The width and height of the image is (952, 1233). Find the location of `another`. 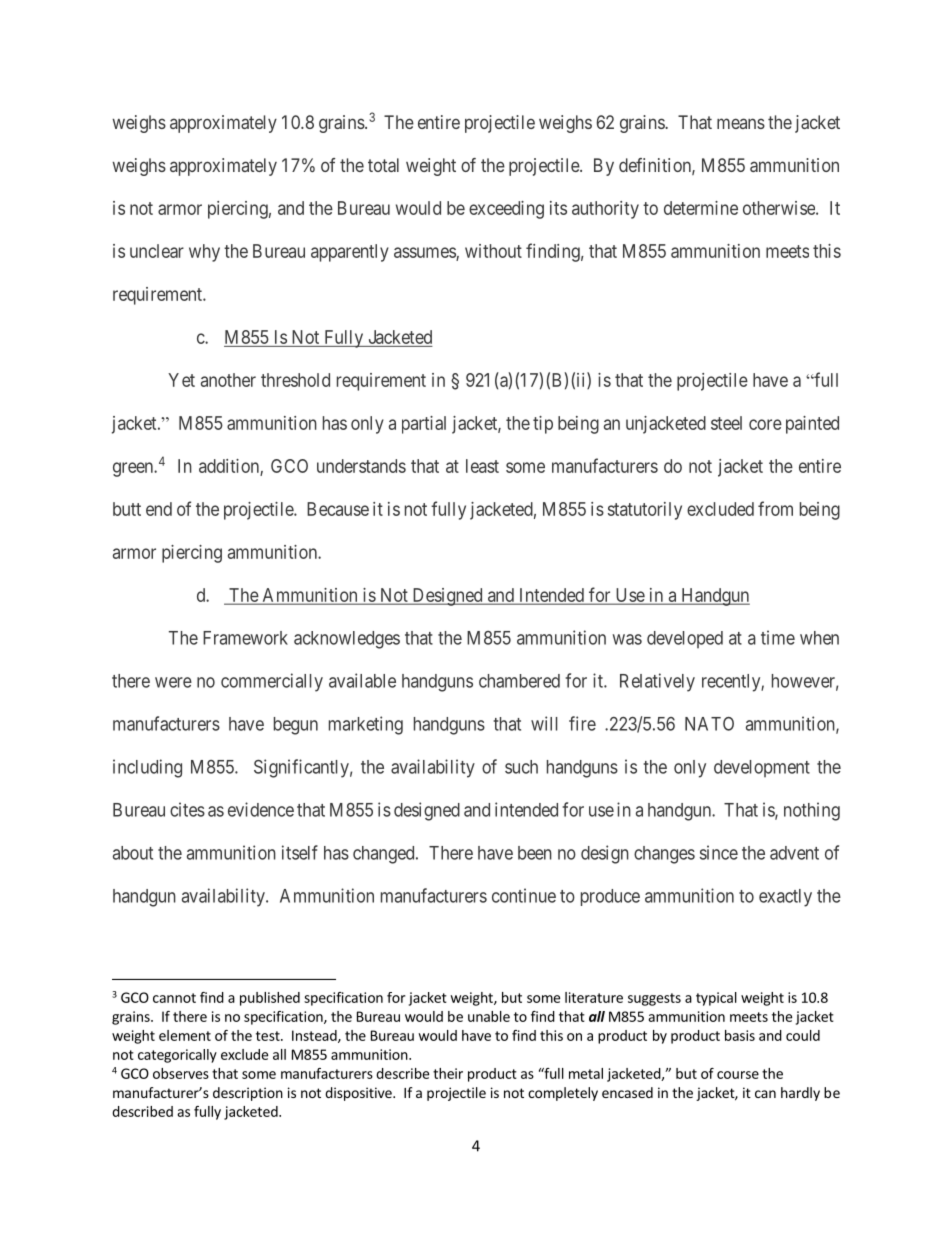

another is located at coordinates (228, 380).
